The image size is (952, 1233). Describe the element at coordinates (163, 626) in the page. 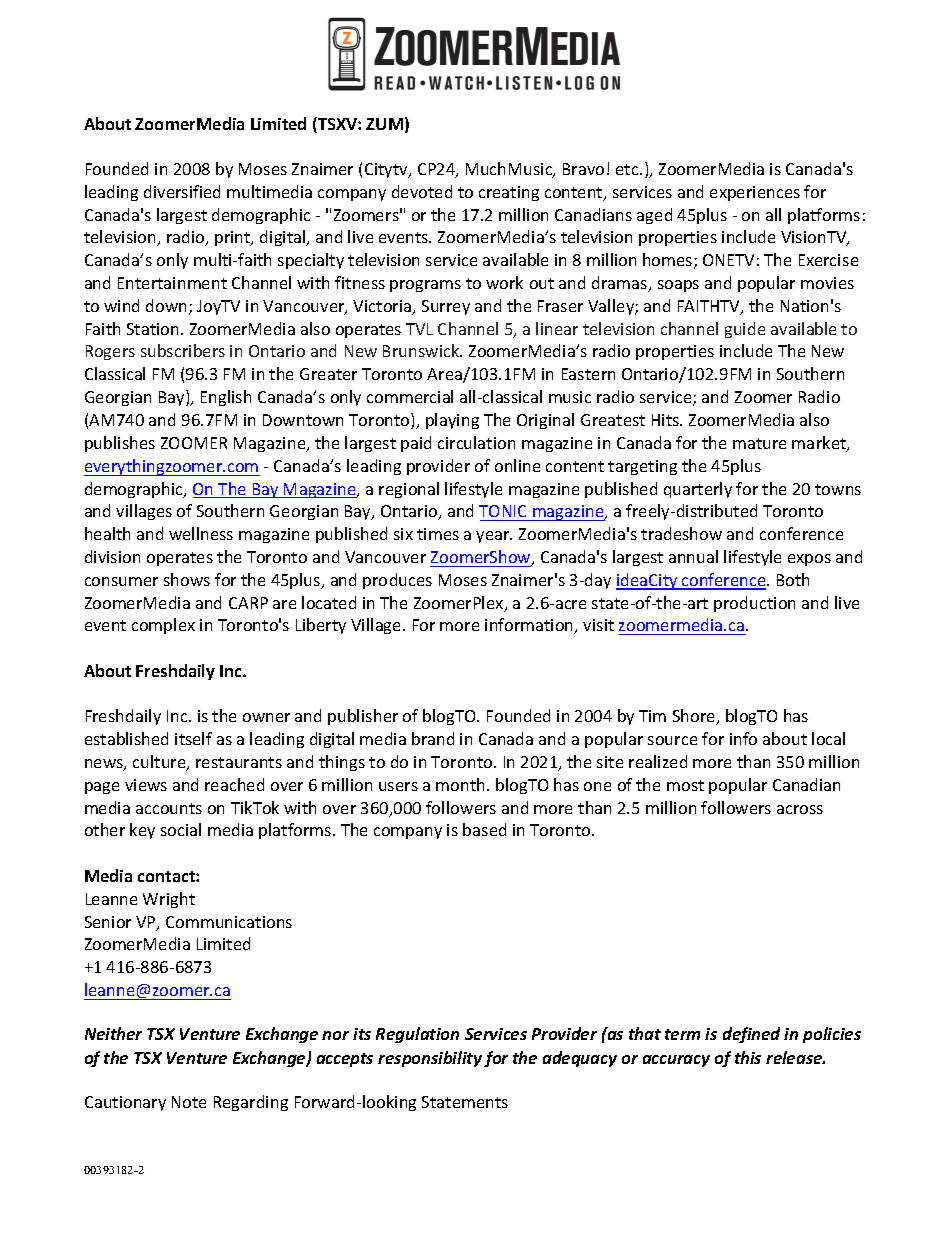

I see `complex` at that location.
